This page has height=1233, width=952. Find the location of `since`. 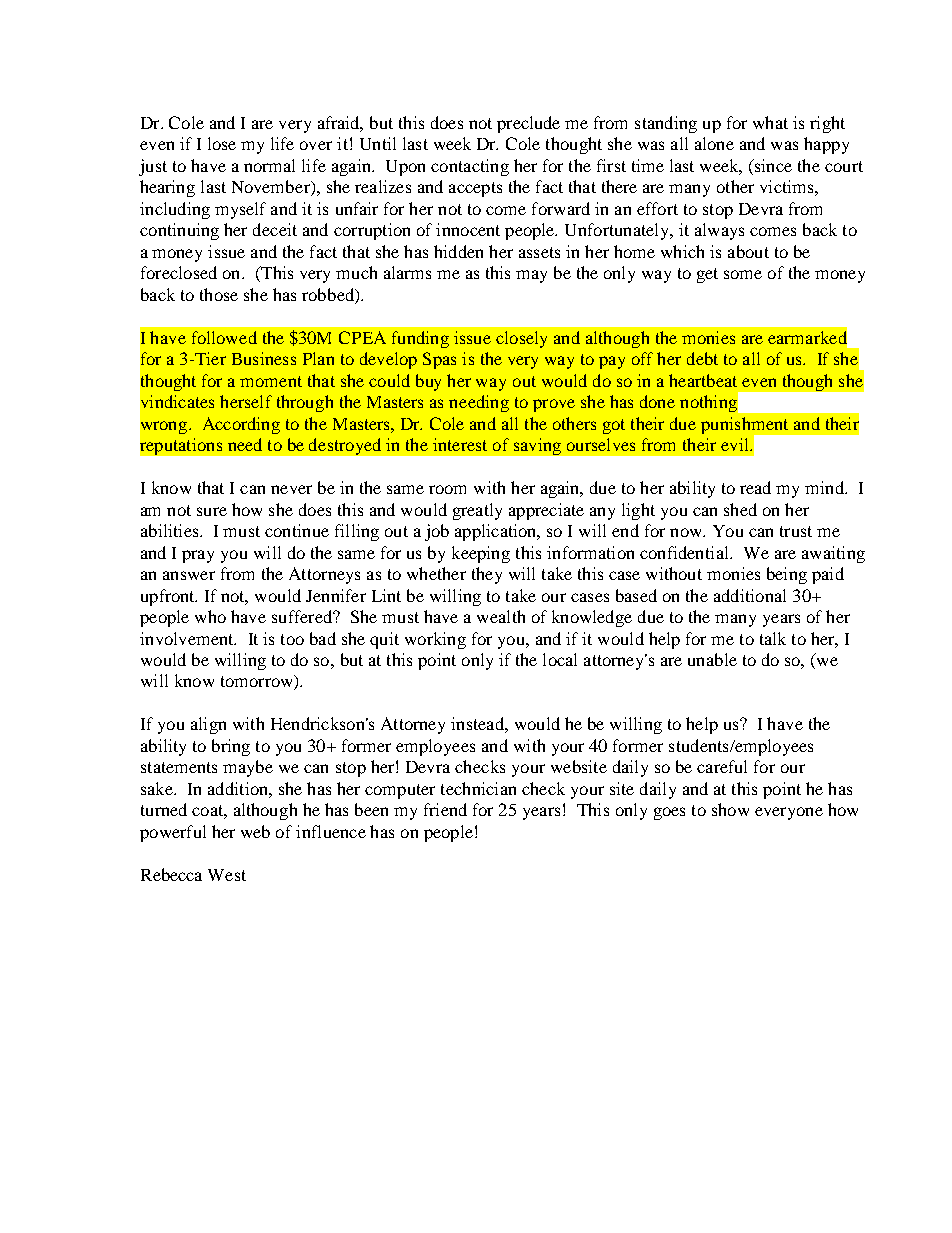

since is located at coordinates (772, 167).
